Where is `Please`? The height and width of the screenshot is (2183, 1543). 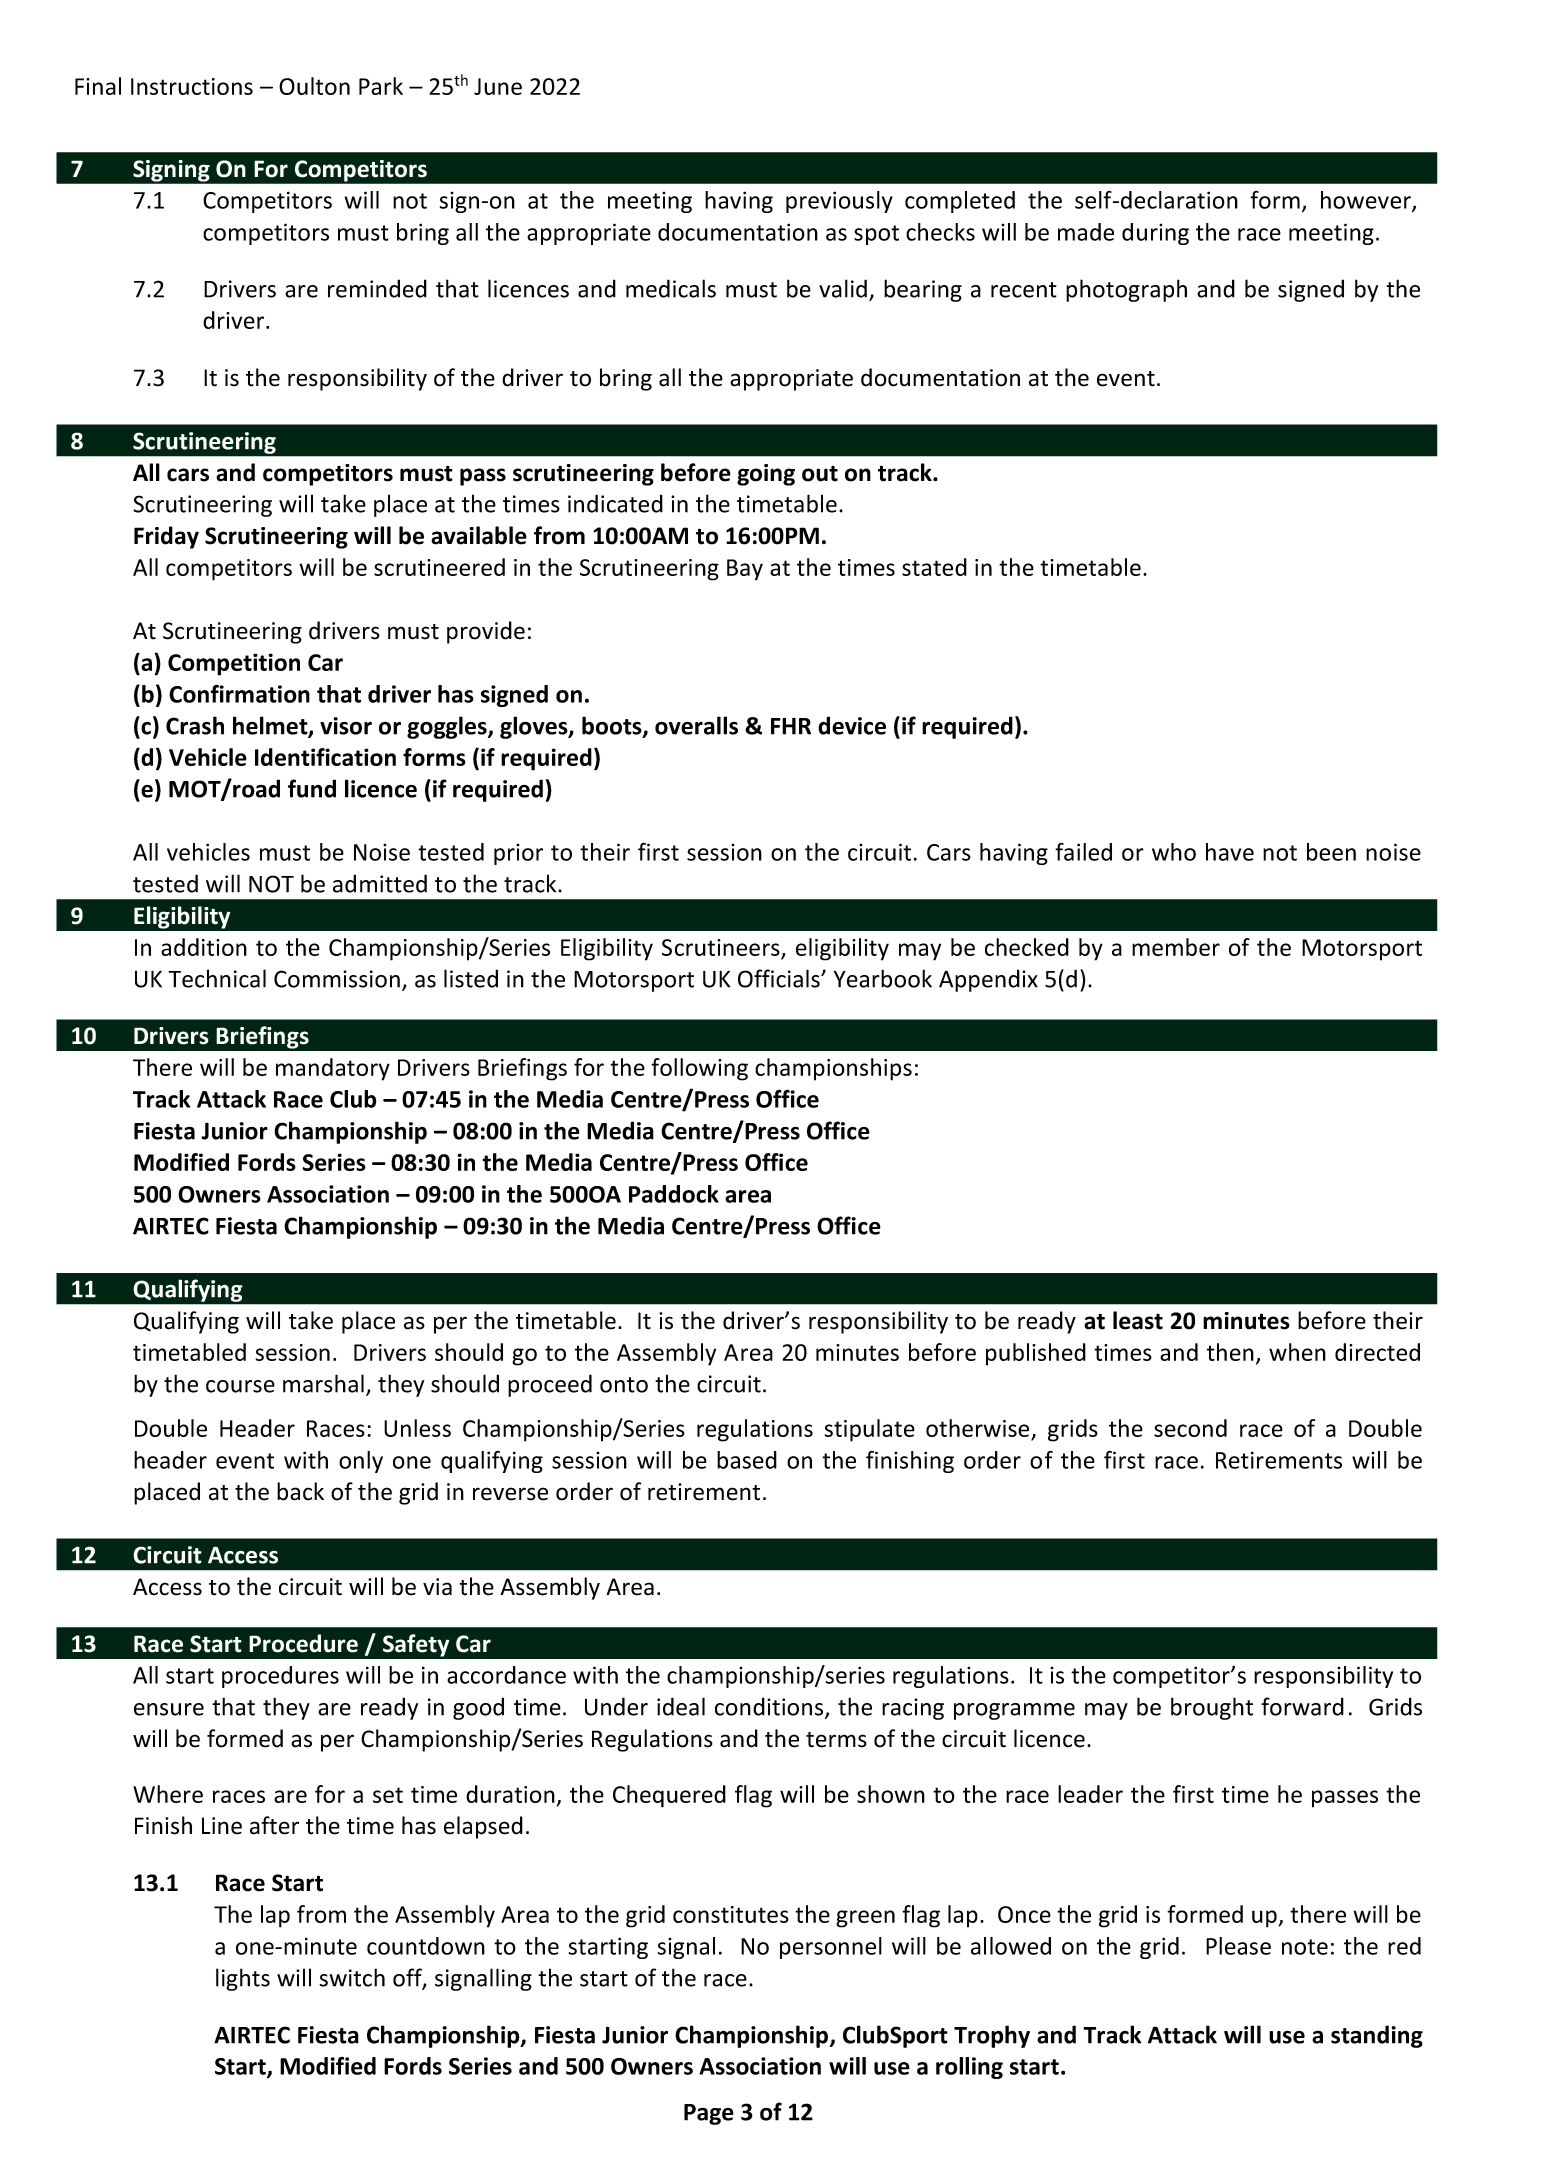
Please is located at coordinates (1238, 1946).
